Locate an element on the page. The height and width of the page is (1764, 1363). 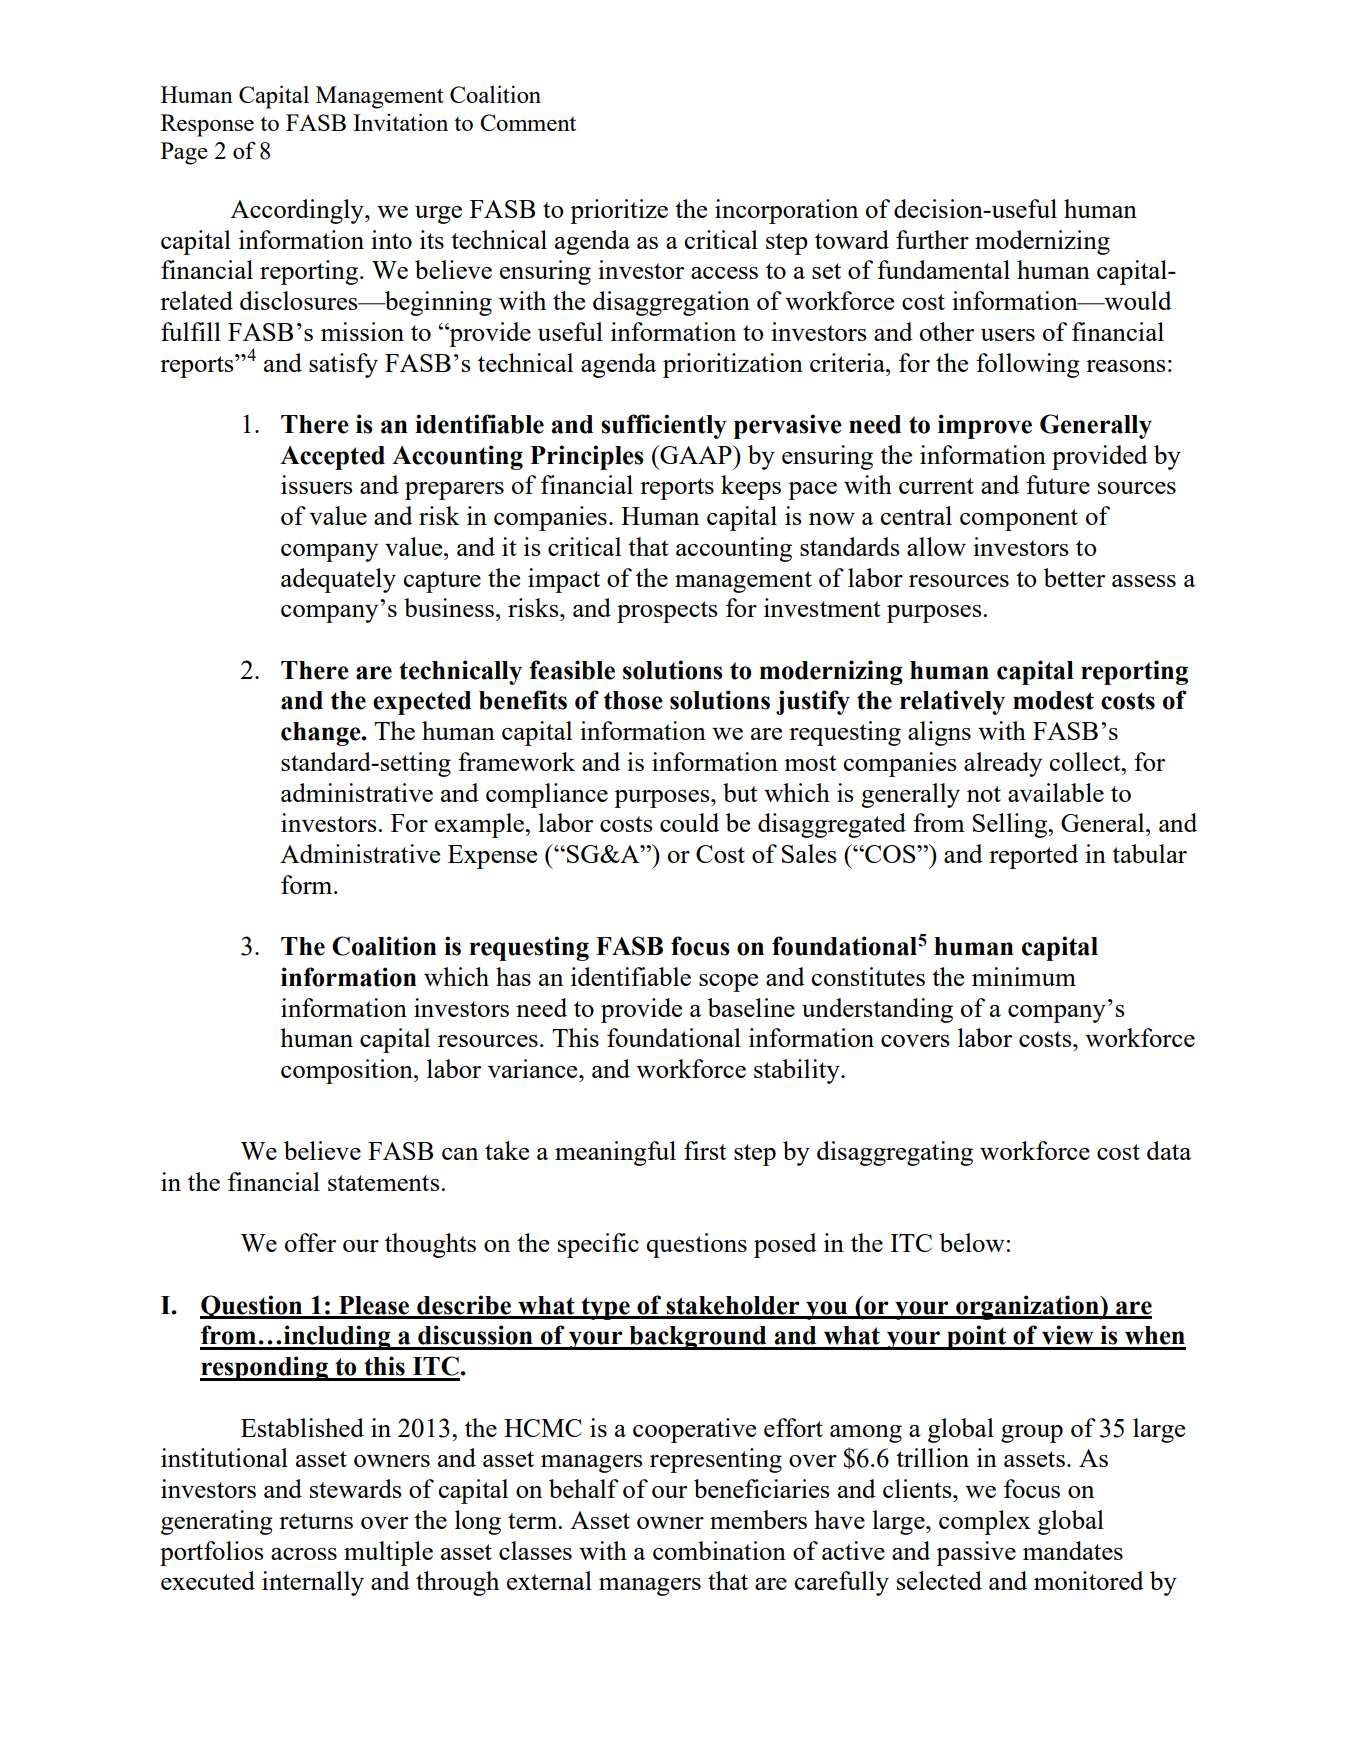
prioritize is located at coordinates (619, 211).
